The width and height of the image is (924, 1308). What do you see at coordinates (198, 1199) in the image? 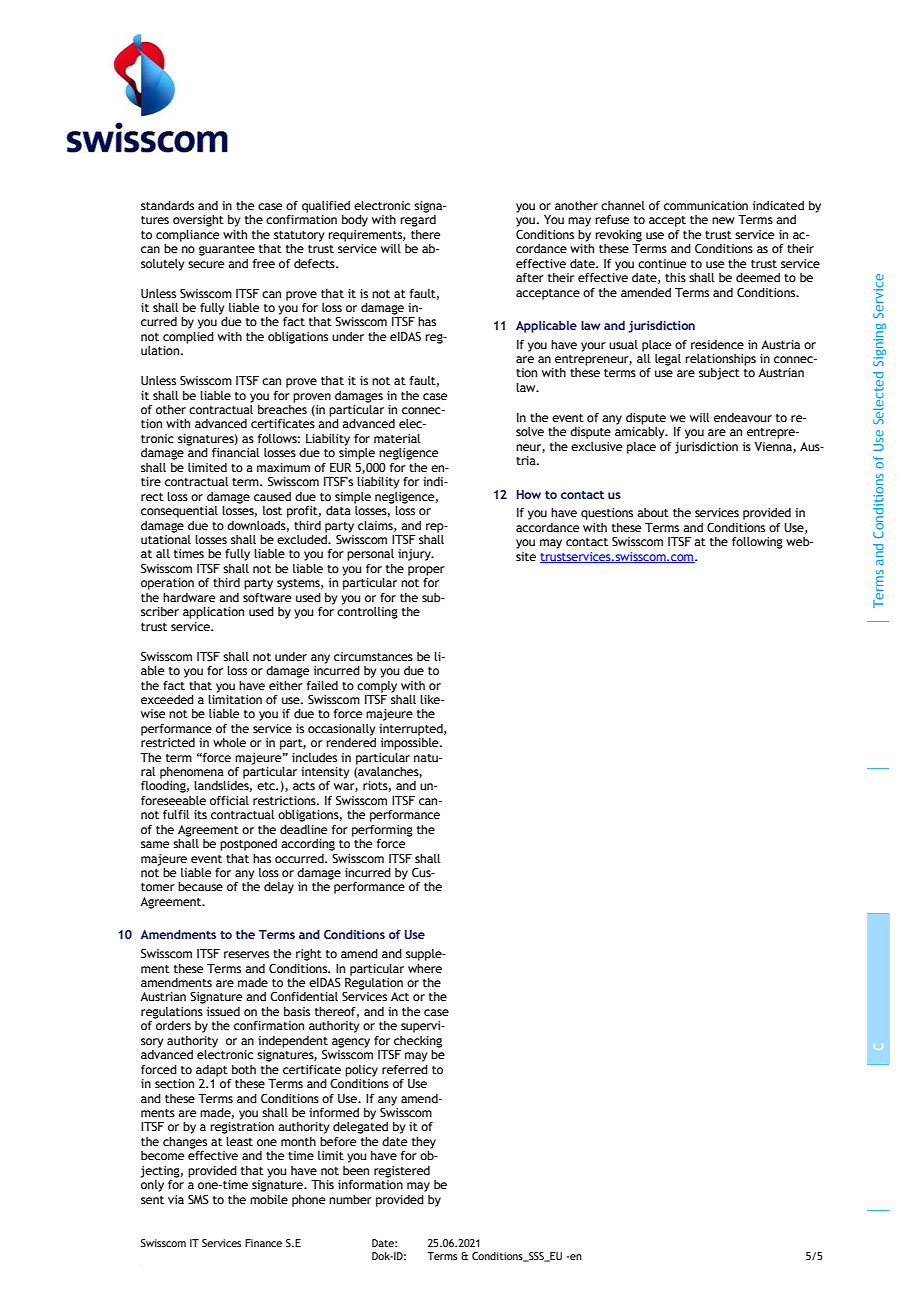
I see `SMS` at bounding box center [198, 1199].
